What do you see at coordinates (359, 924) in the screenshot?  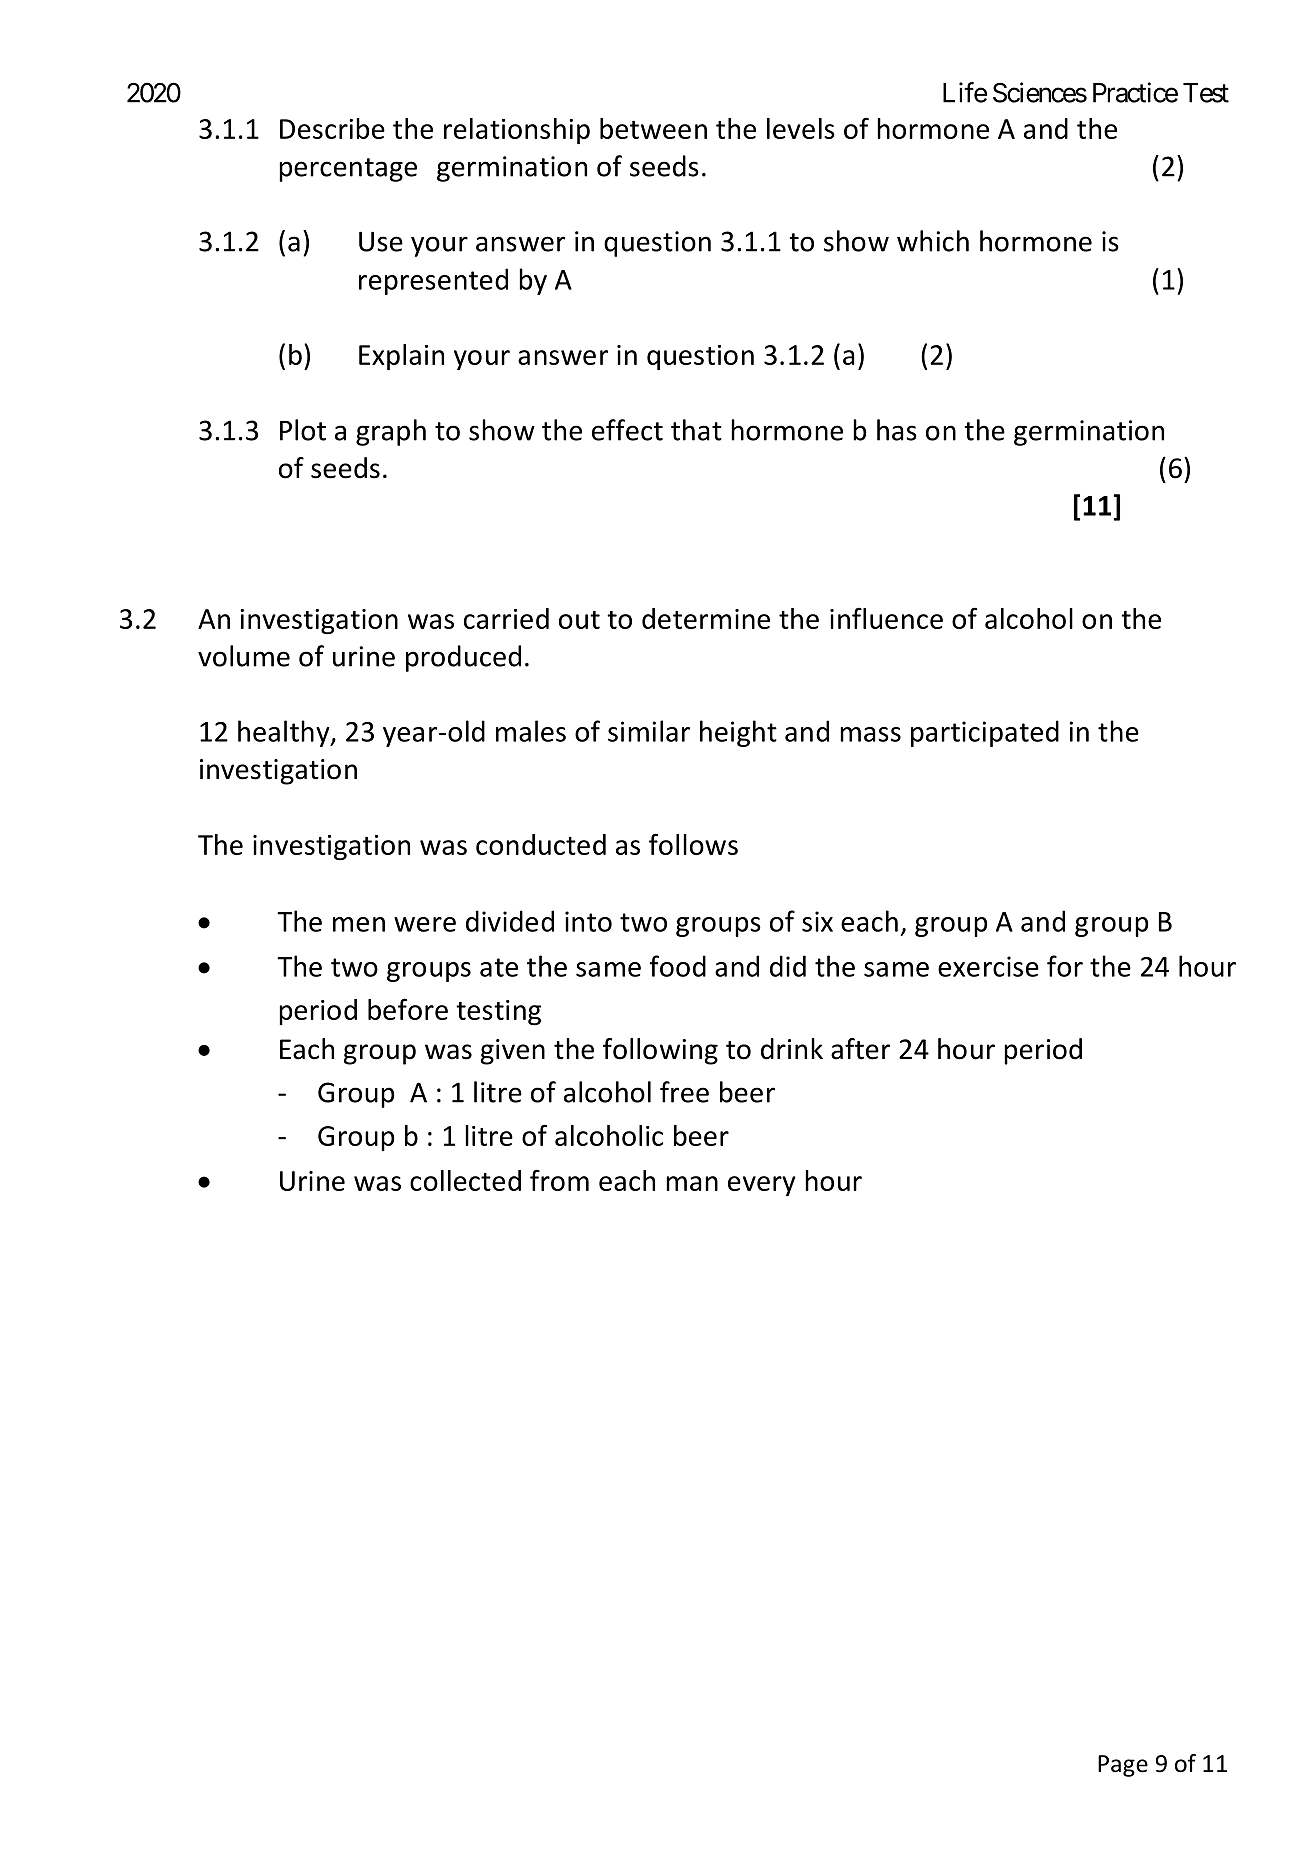 I see `men` at bounding box center [359, 924].
